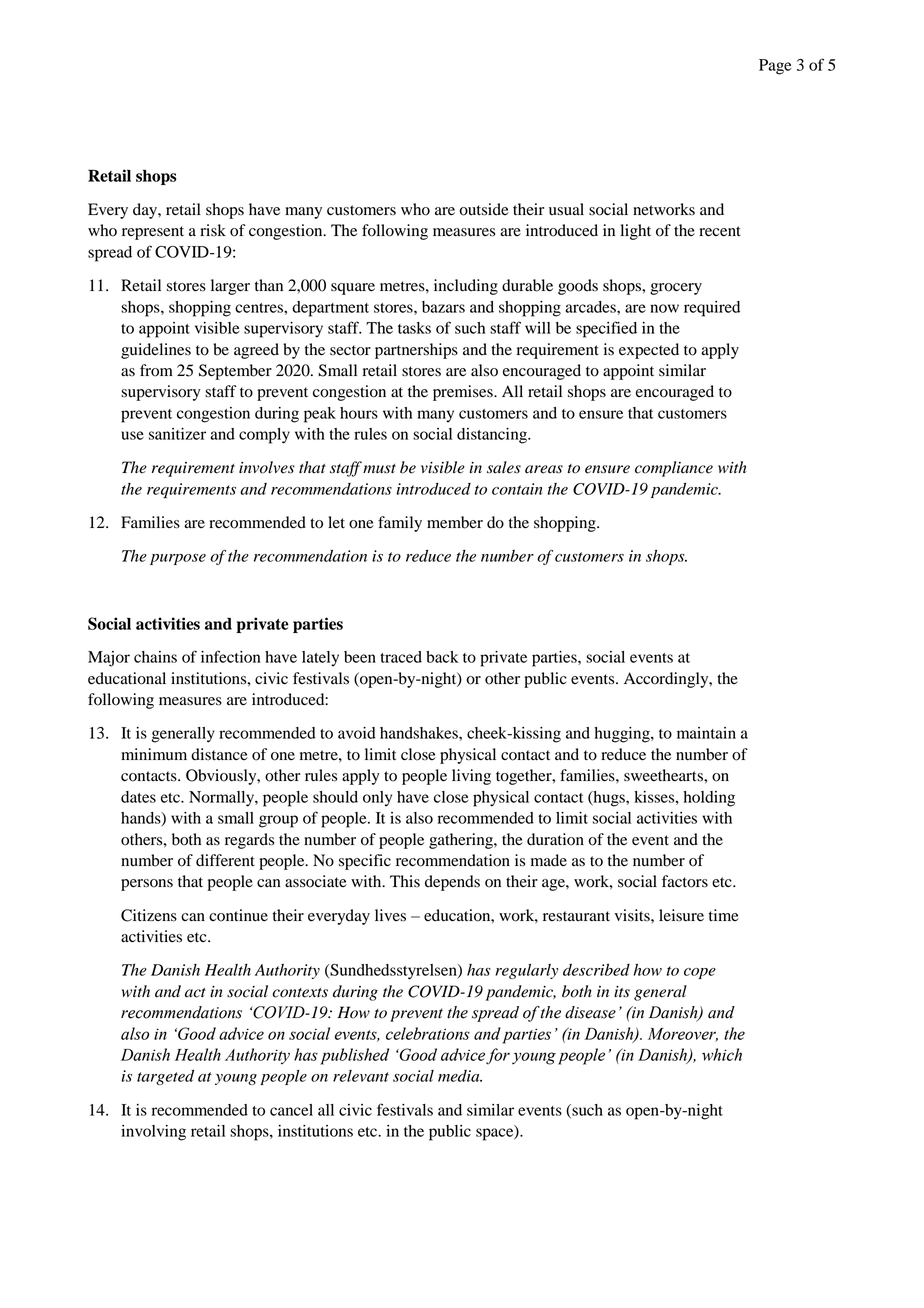  I want to click on expected, so click(649, 351).
